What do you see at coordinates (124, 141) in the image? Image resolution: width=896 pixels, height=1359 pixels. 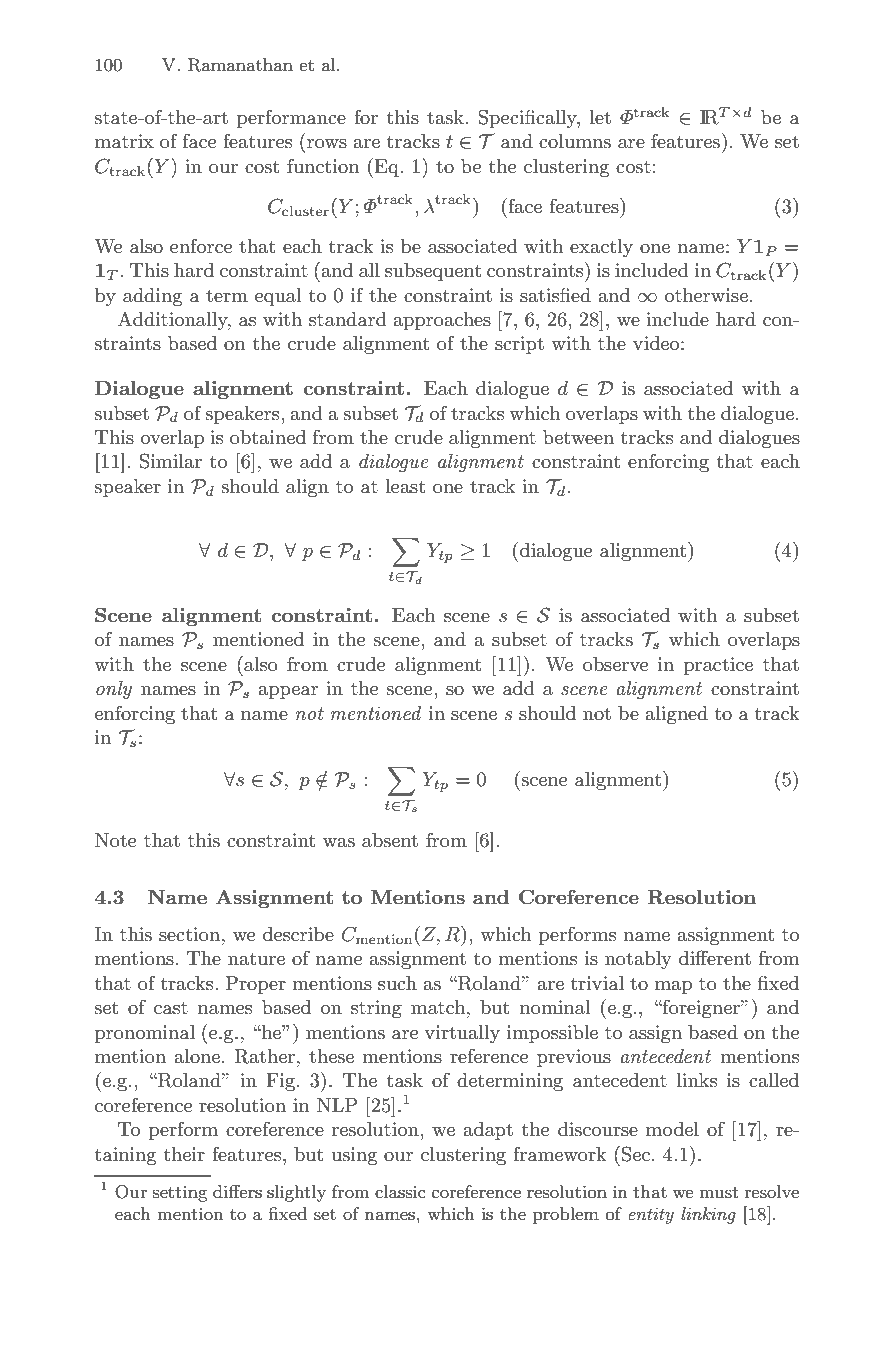 I see `matrix` at bounding box center [124, 141].
